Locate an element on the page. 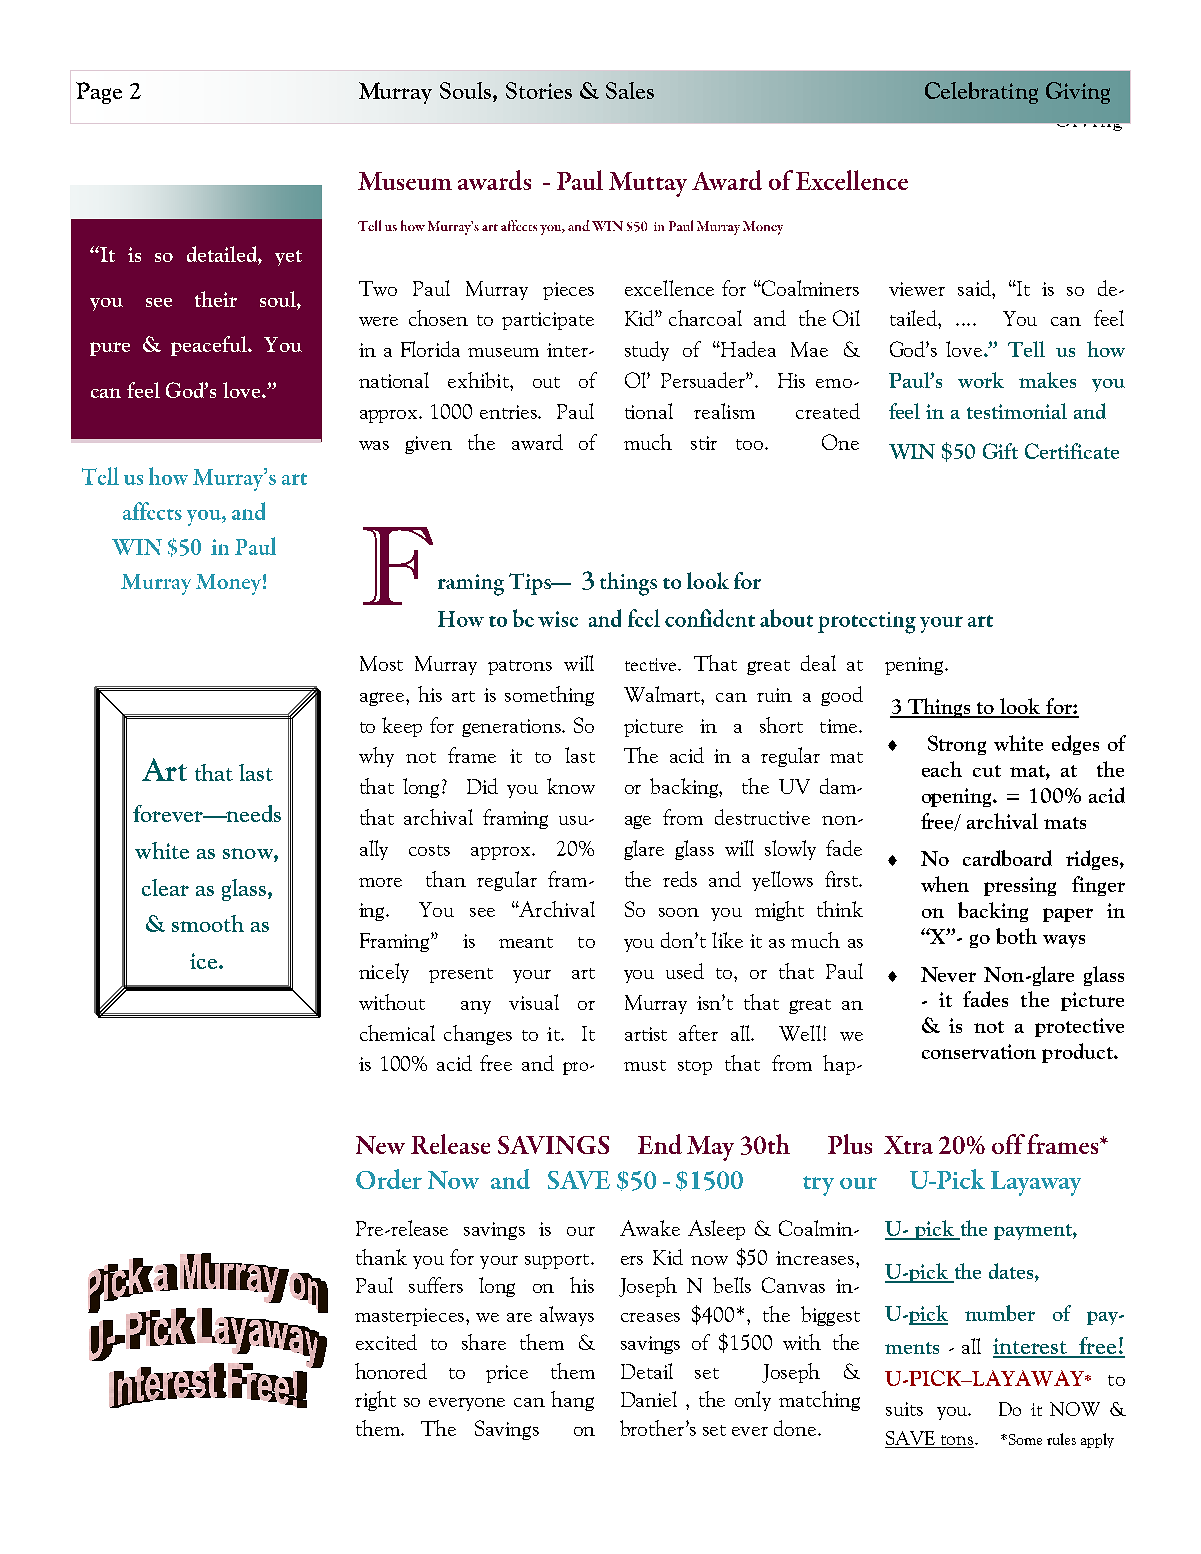  clear is located at coordinates (165, 887).
